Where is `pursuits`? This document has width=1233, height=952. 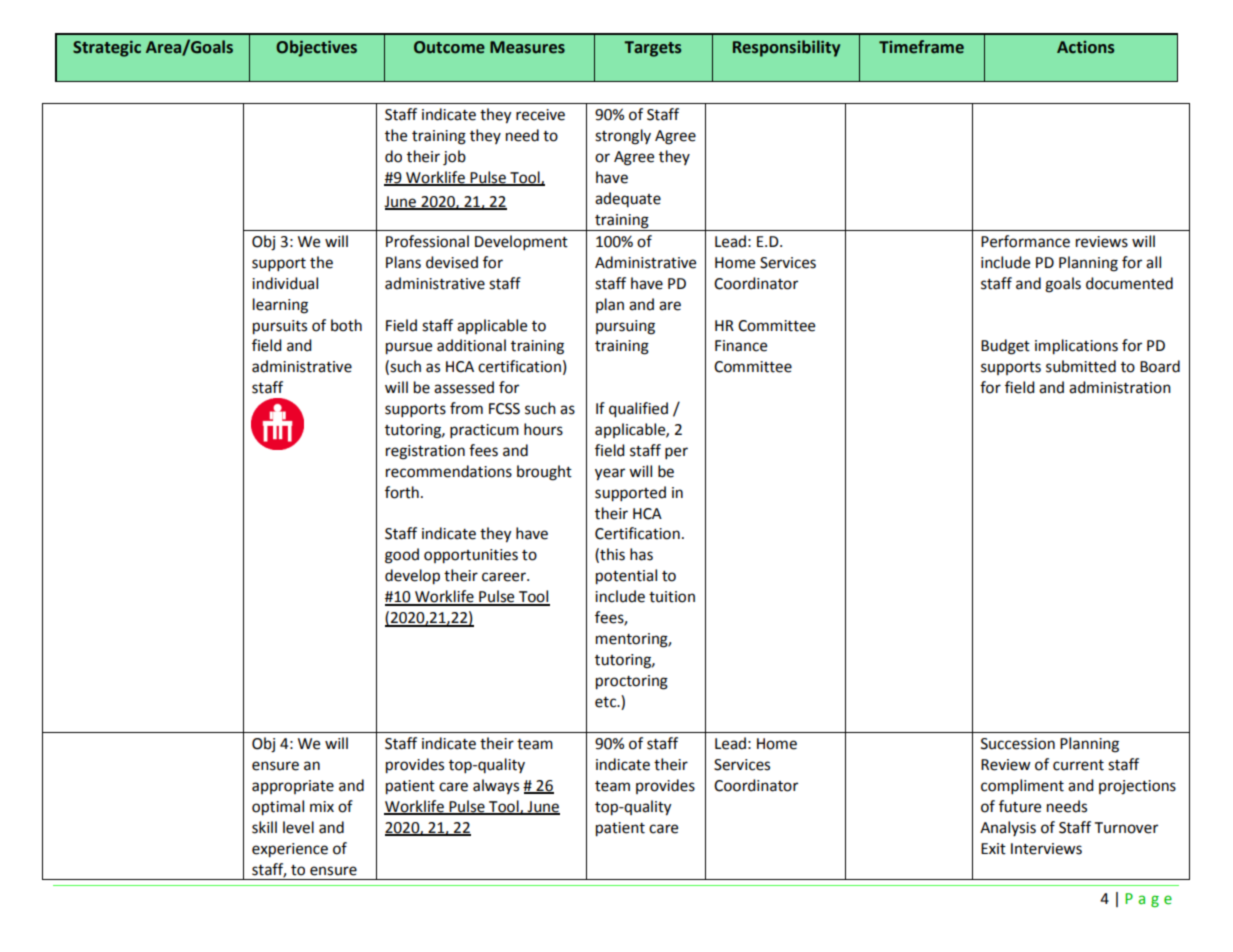 pursuits is located at coordinates (280, 327).
